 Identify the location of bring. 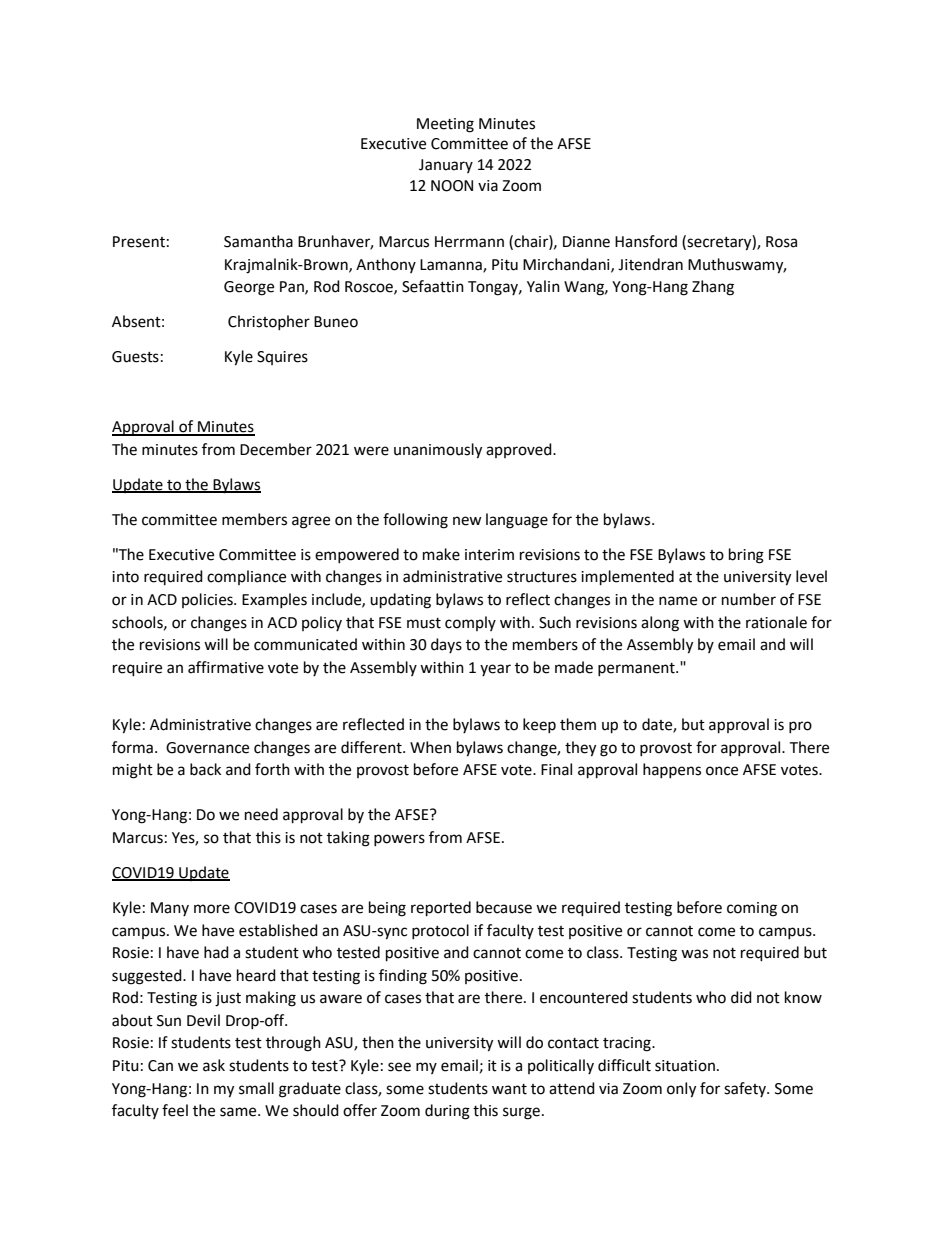
(746, 556).
